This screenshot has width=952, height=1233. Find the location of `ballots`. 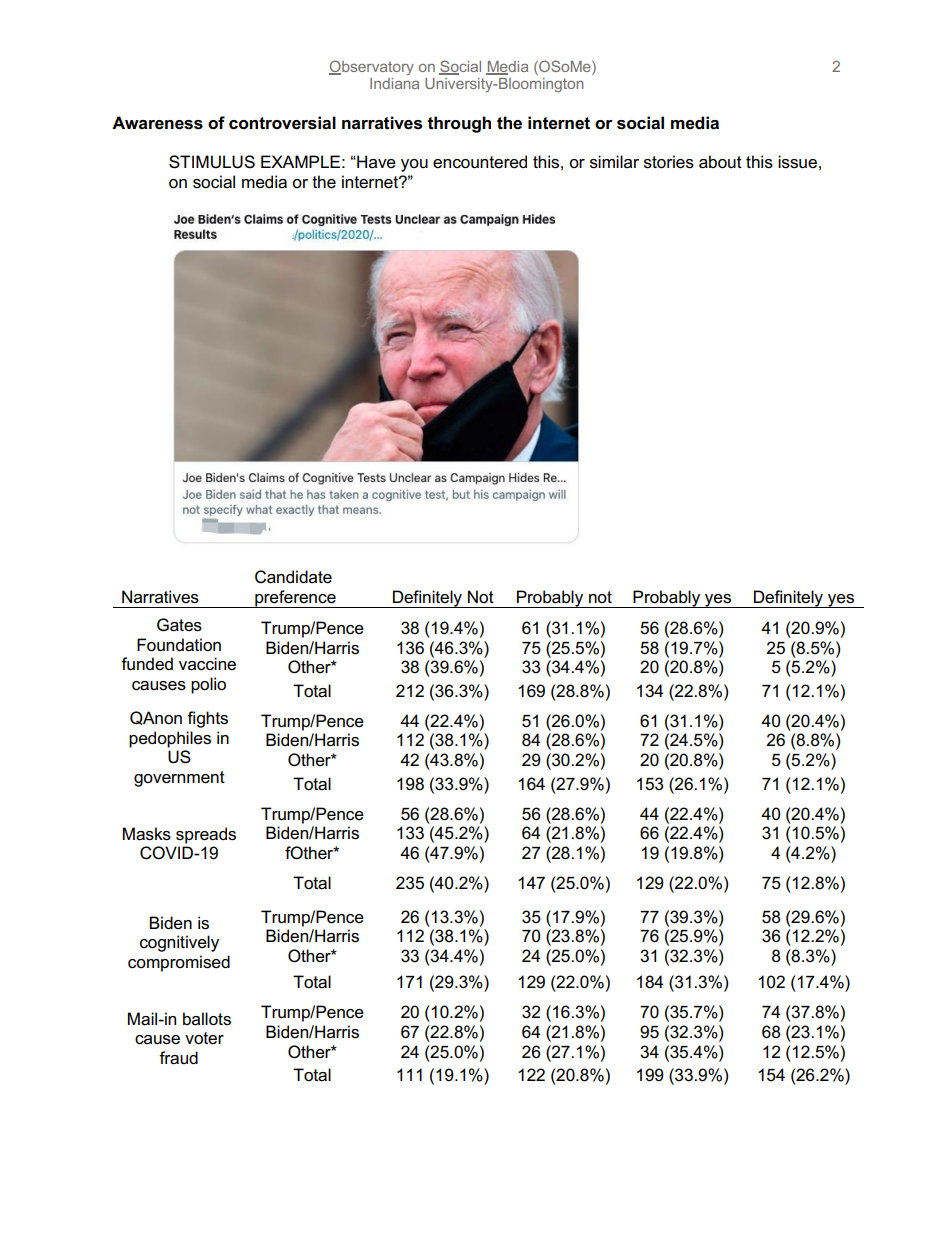

ballots is located at coordinates (207, 1019).
